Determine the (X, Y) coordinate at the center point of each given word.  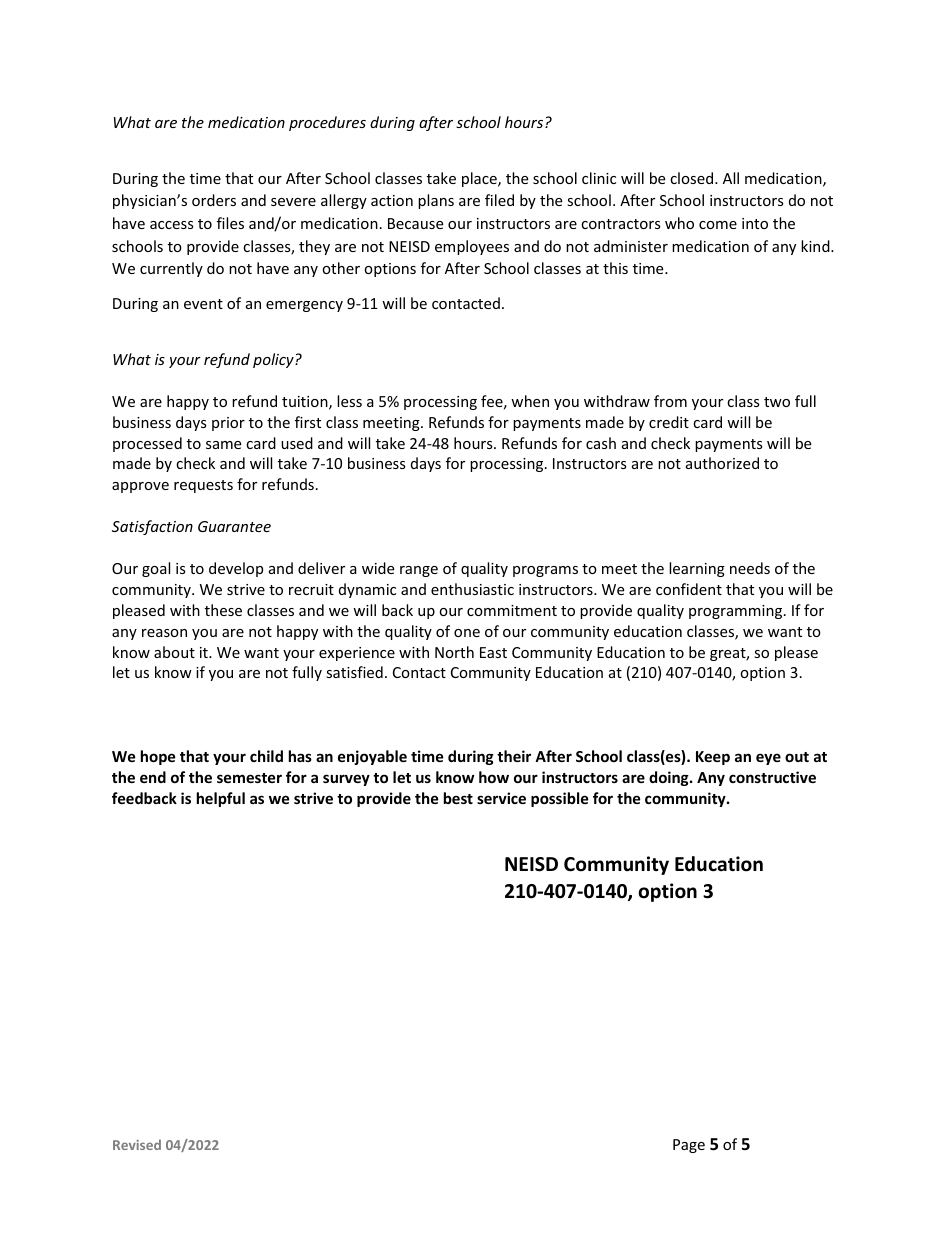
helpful (221, 799)
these (223, 610)
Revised (137, 1144)
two (777, 402)
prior (228, 424)
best (458, 798)
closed (693, 178)
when (530, 401)
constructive (772, 777)
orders (214, 200)
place (480, 179)
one (467, 633)
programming (737, 612)
